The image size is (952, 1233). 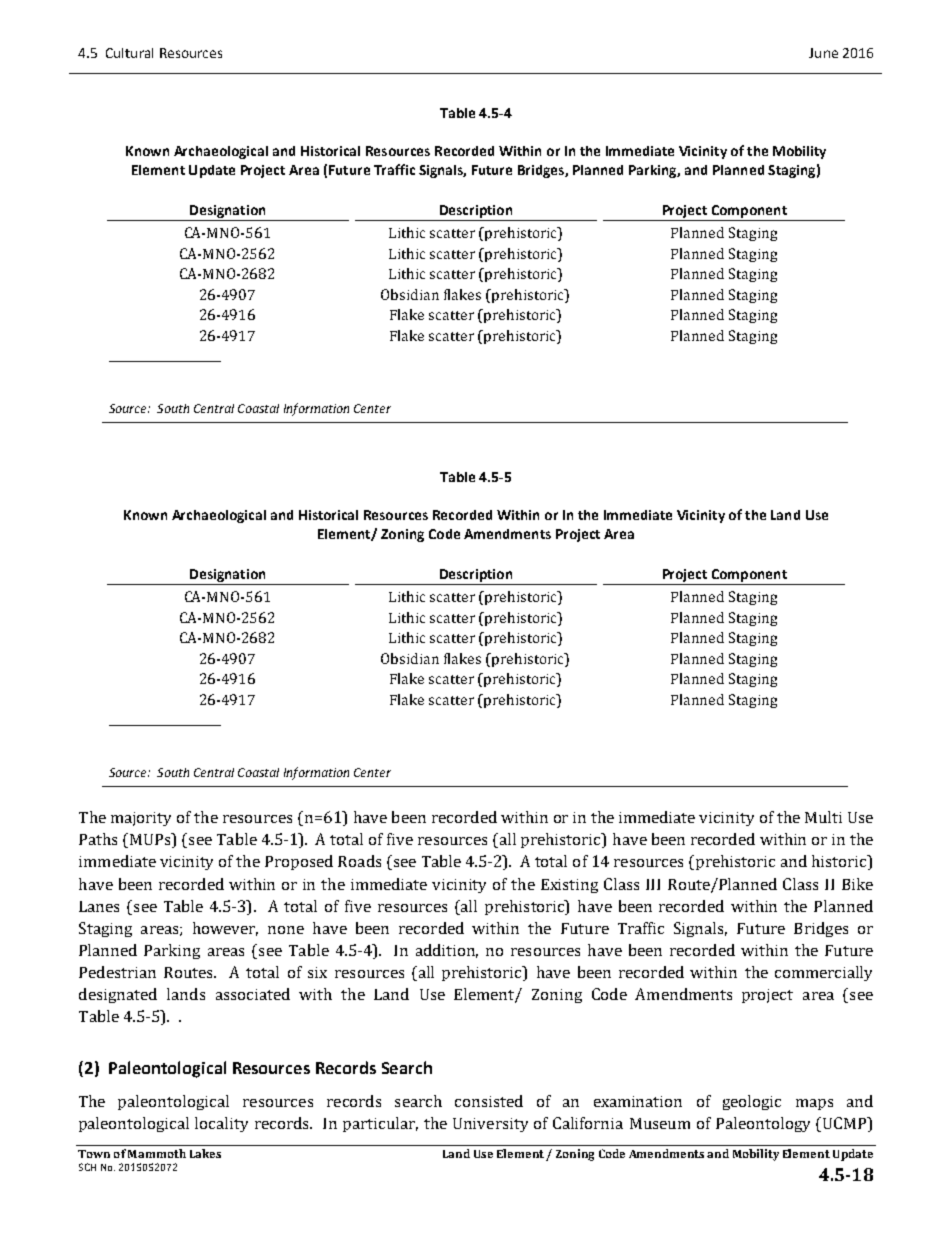 I want to click on Paths, so click(x=98, y=839).
